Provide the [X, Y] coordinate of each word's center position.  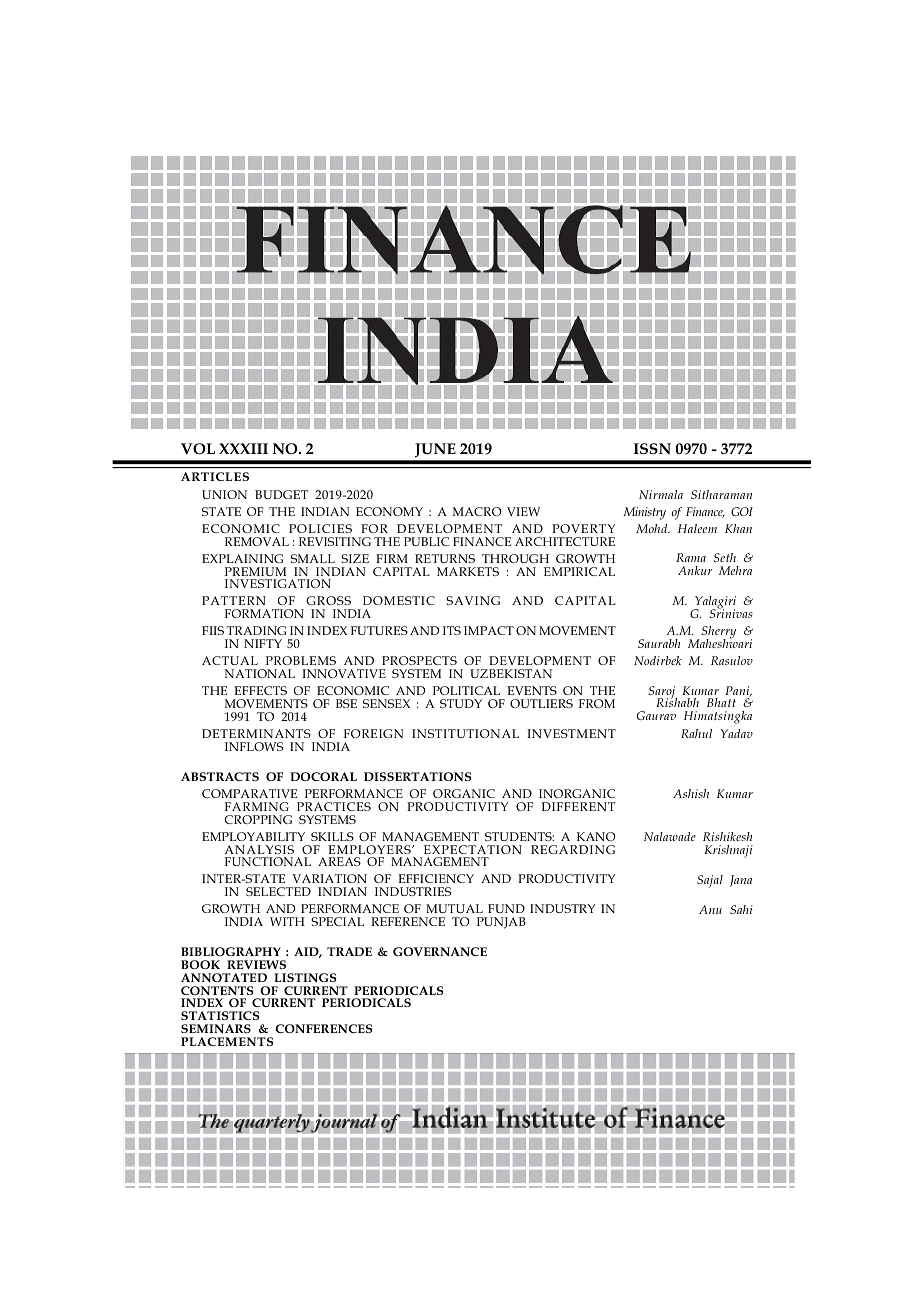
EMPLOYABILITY [253, 836]
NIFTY [263, 643]
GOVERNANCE [440, 951]
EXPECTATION [473, 849]
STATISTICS [220, 1015]
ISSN [652, 448]
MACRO [477, 511]
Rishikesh [727, 836]
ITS [452, 630]
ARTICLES [215, 476]
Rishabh [677, 701]
